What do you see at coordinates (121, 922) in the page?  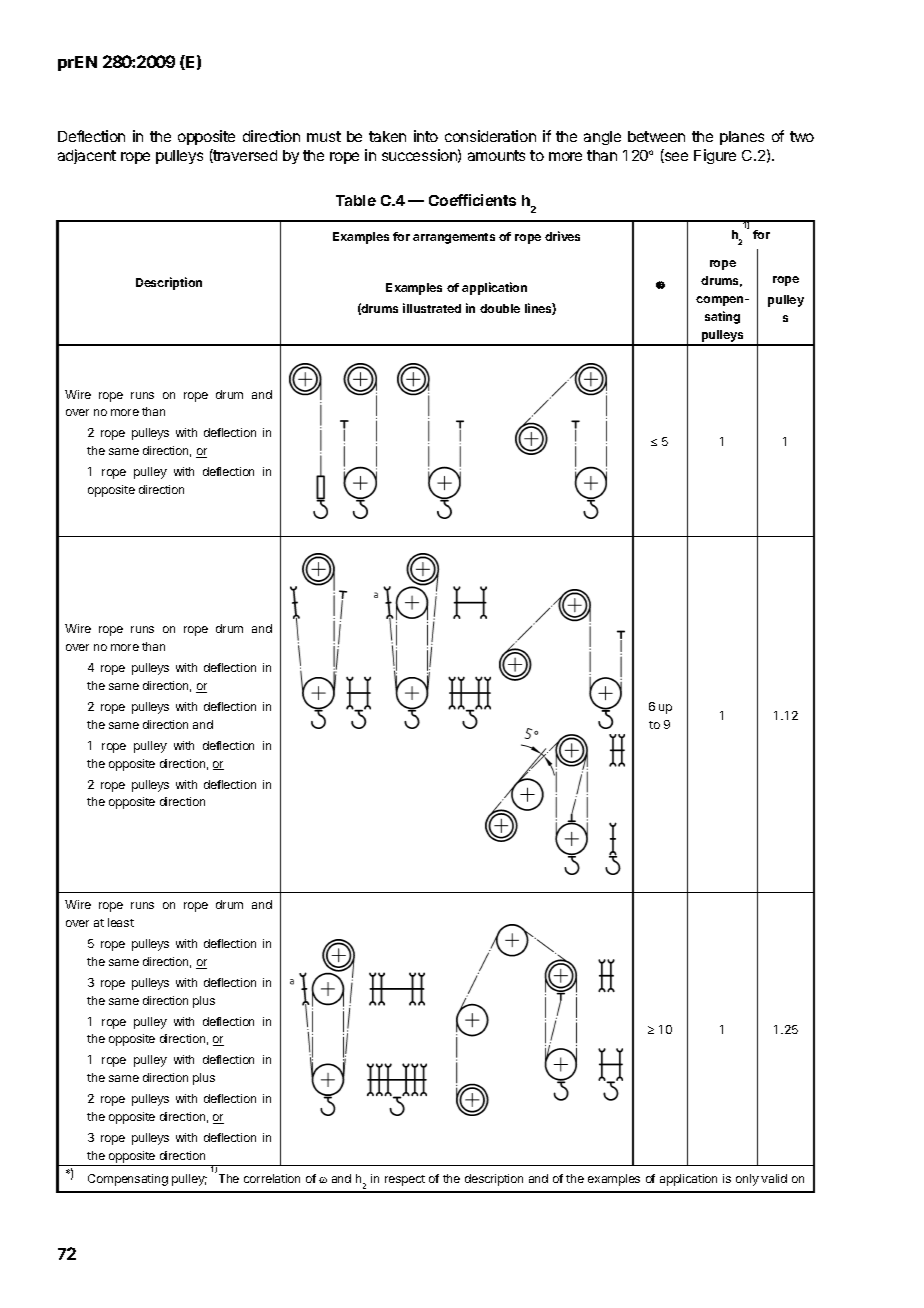 I see `least` at bounding box center [121, 922].
